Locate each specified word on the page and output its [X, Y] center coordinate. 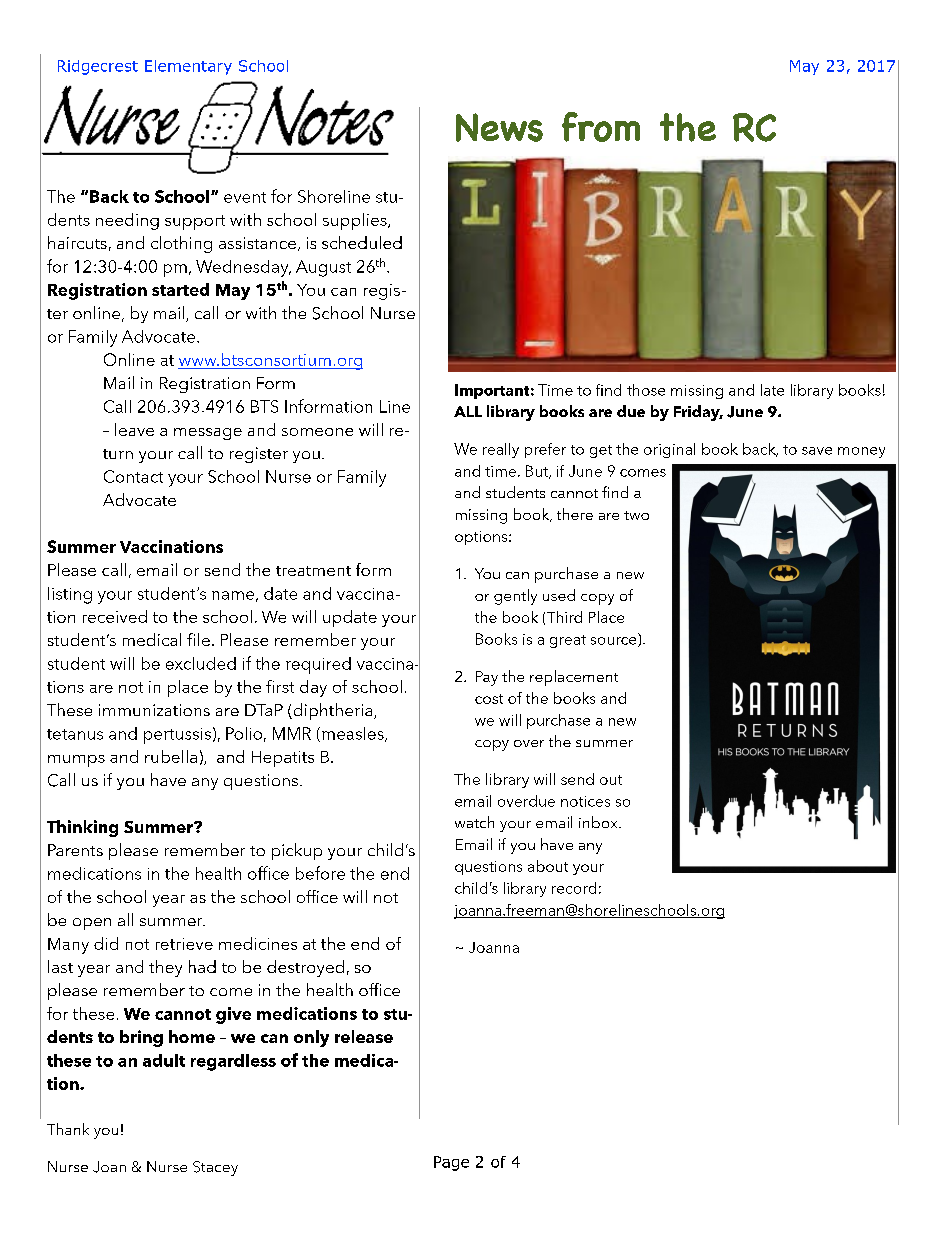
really [501, 450]
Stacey [215, 1168]
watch [474, 822]
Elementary [188, 67]
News [499, 127]
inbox [599, 822]
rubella [171, 756]
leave [134, 429]
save [817, 451]
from [601, 127]
